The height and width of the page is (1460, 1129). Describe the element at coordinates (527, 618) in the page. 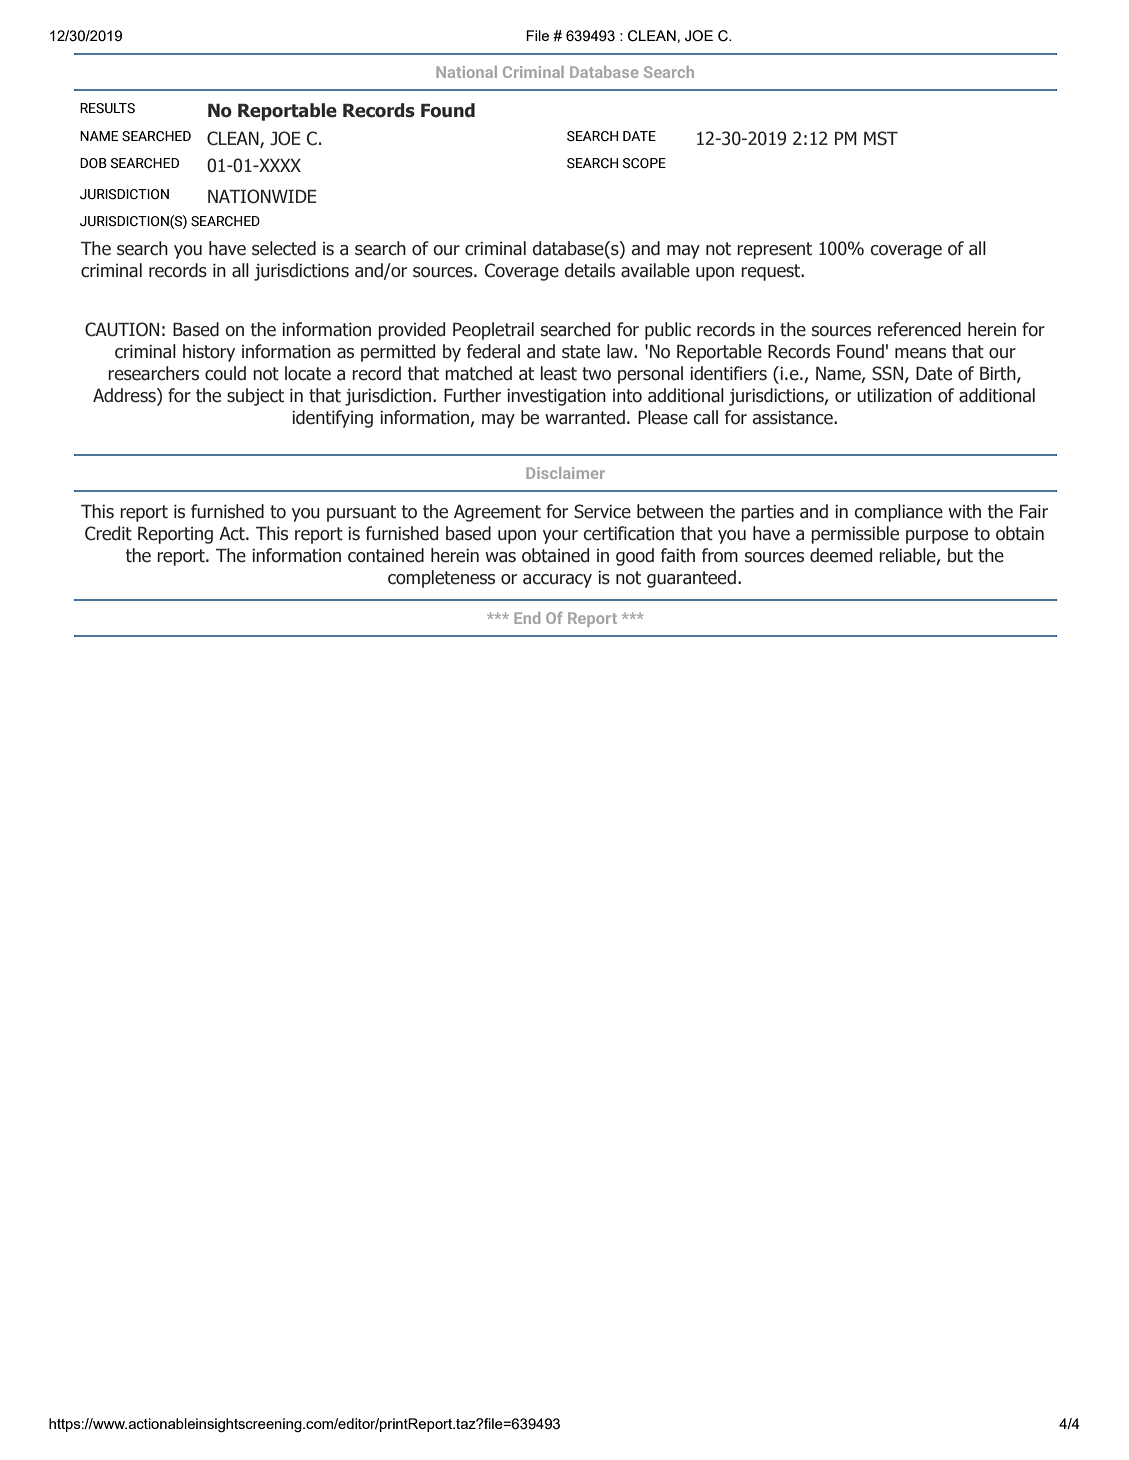

I see `End` at that location.
